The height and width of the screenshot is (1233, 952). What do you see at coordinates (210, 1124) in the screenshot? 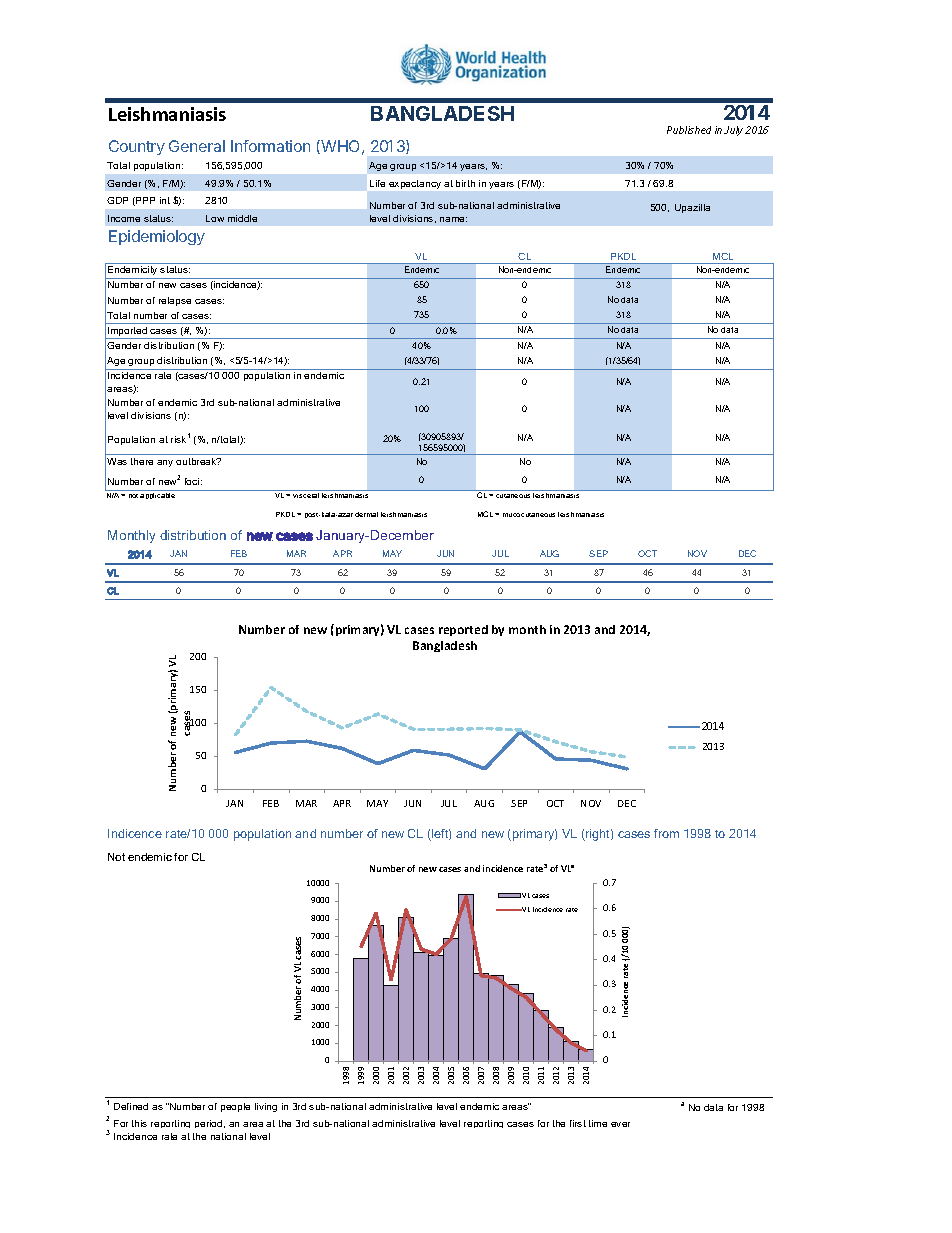
I see `period` at bounding box center [210, 1124].
